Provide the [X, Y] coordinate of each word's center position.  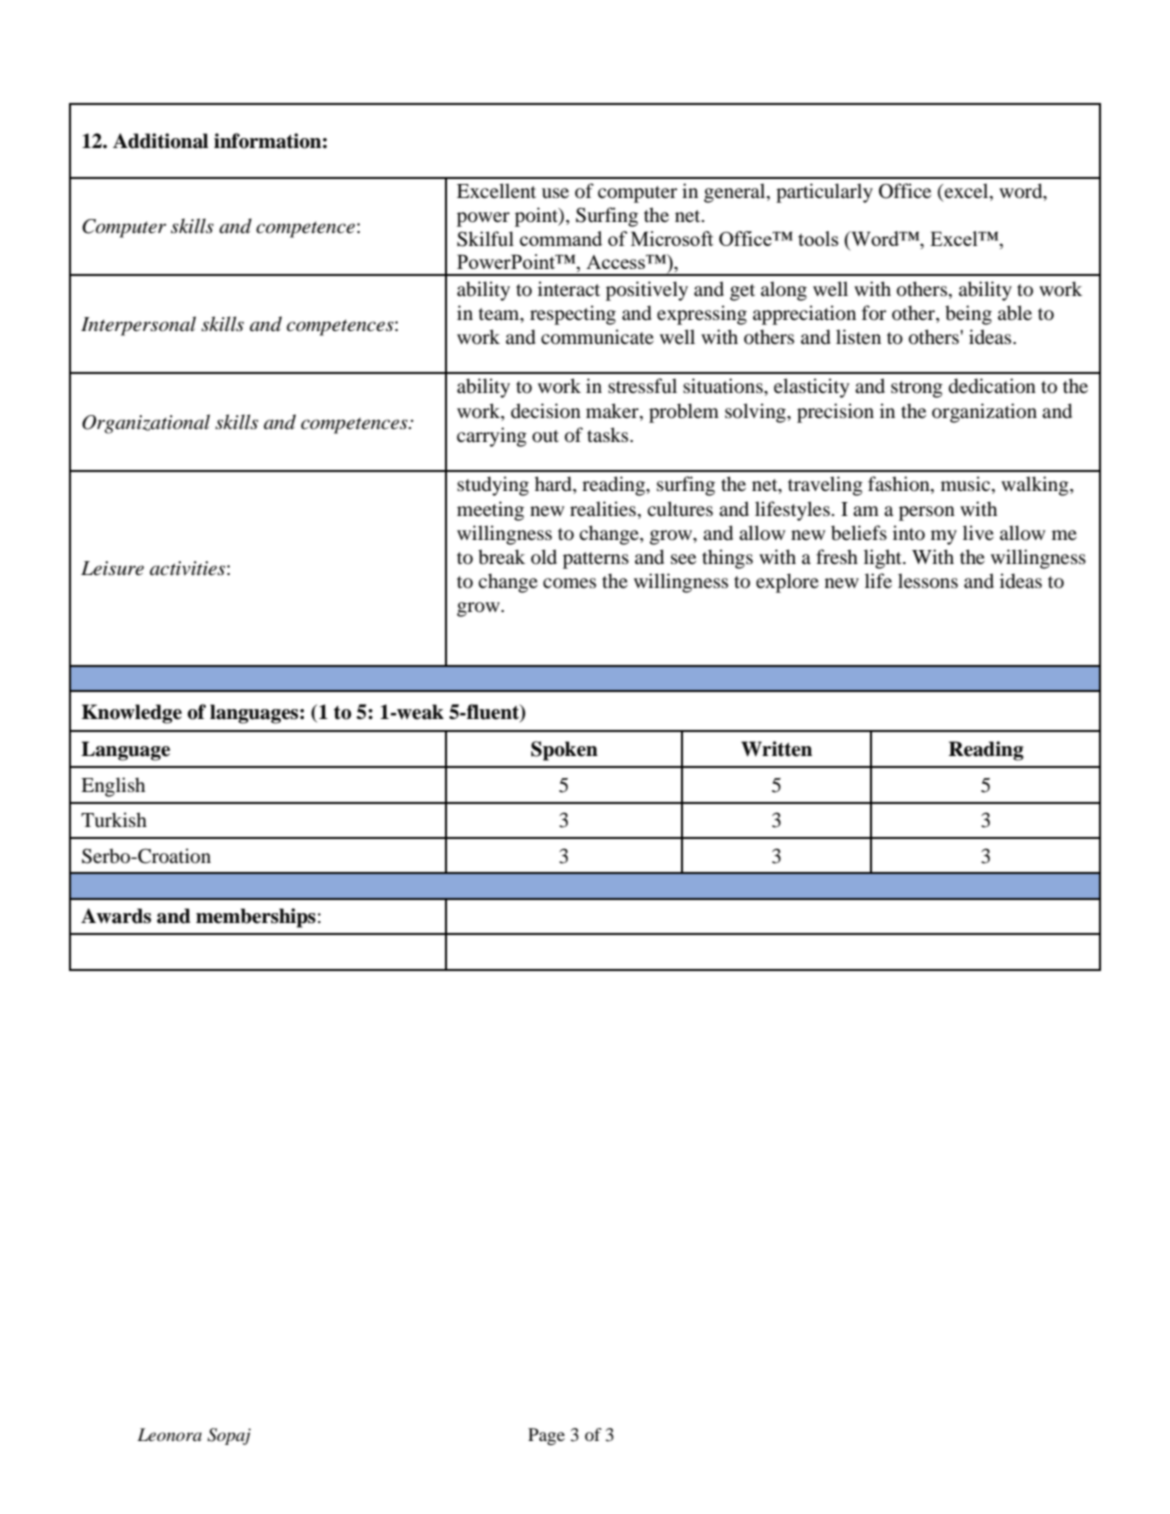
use [555, 193]
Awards [116, 916]
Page [546, 1436]
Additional [160, 141]
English [113, 787]
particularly [824, 193]
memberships [256, 918]
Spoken [564, 751]
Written [776, 749]
